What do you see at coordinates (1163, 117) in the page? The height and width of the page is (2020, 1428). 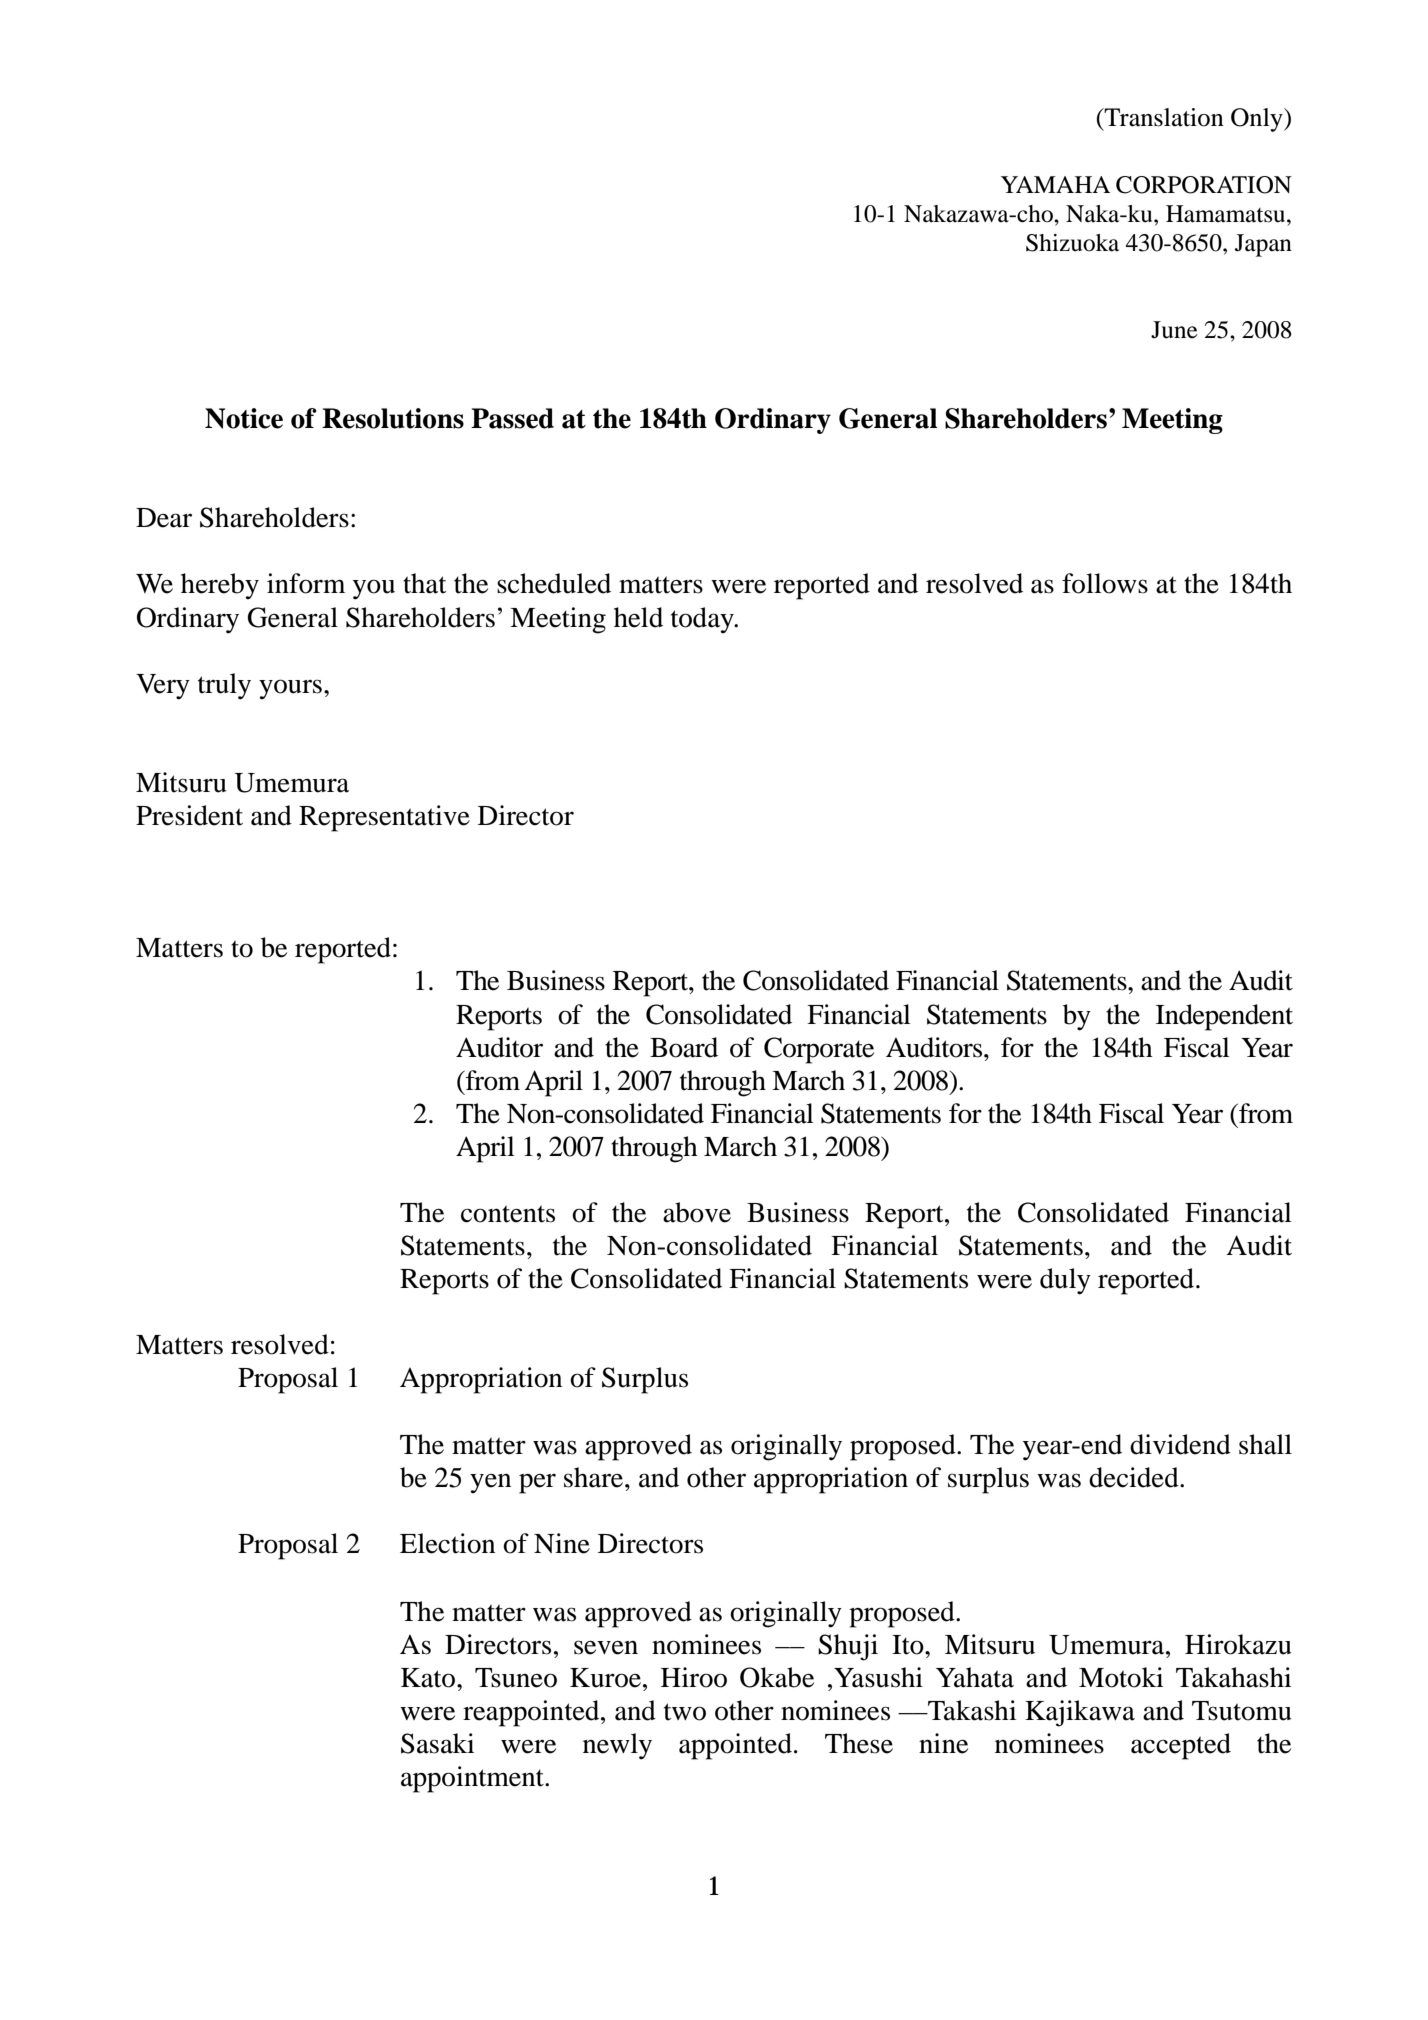 I see `Translation` at bounding box center [1163, 117].
